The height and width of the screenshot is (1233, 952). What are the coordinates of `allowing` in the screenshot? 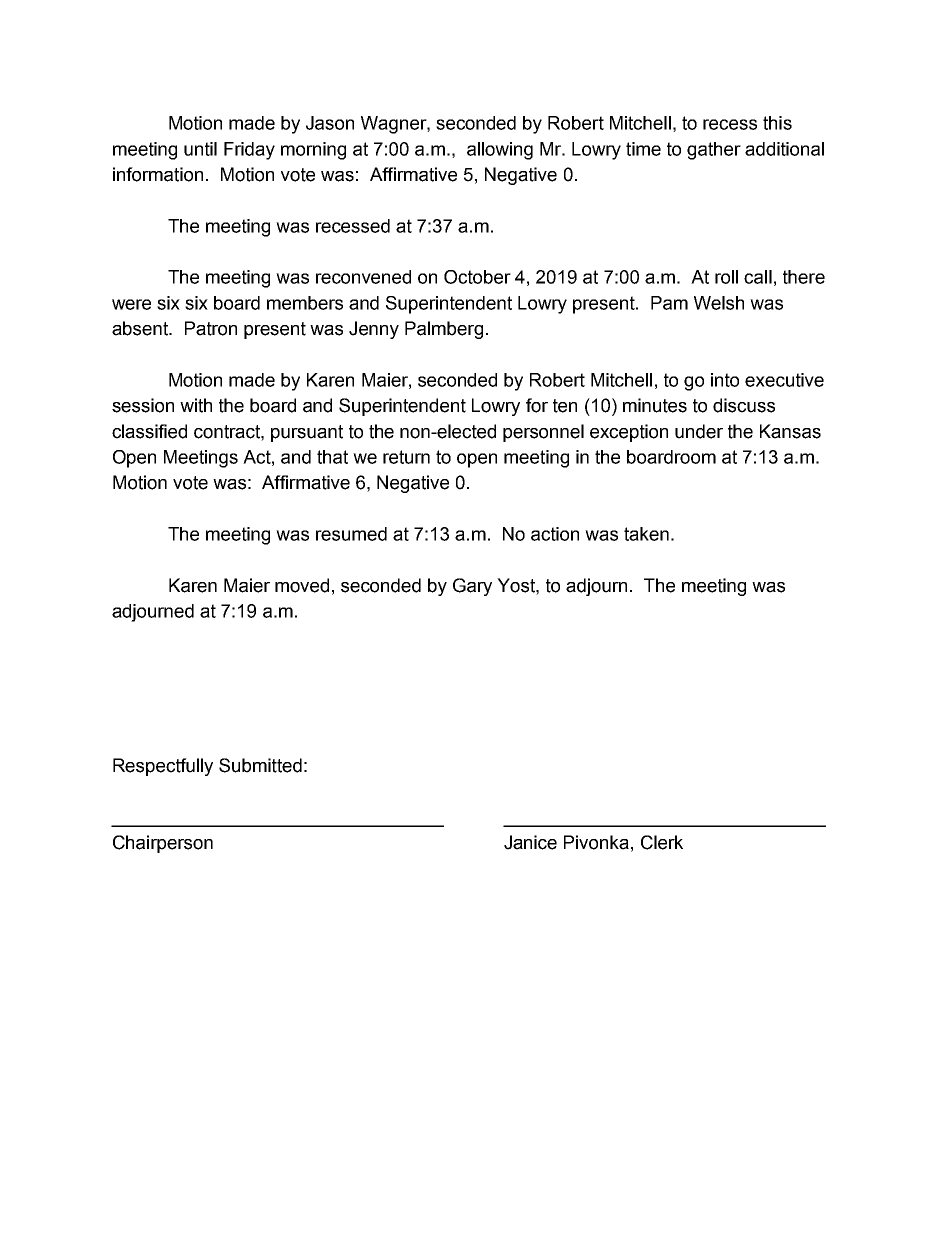 It's located at (500, 151).
